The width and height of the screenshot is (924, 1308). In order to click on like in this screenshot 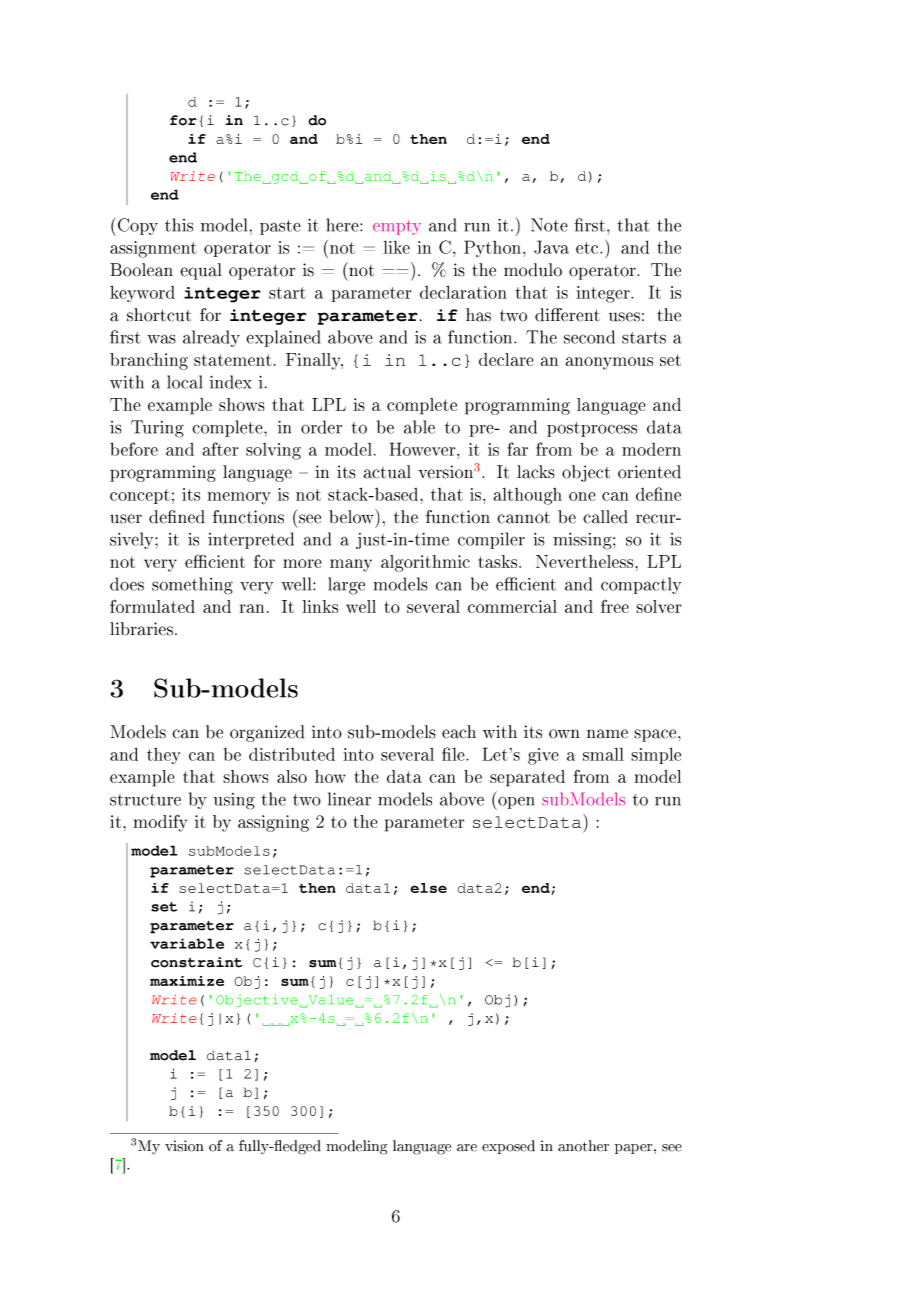, I will do `click(396, 247)`.
